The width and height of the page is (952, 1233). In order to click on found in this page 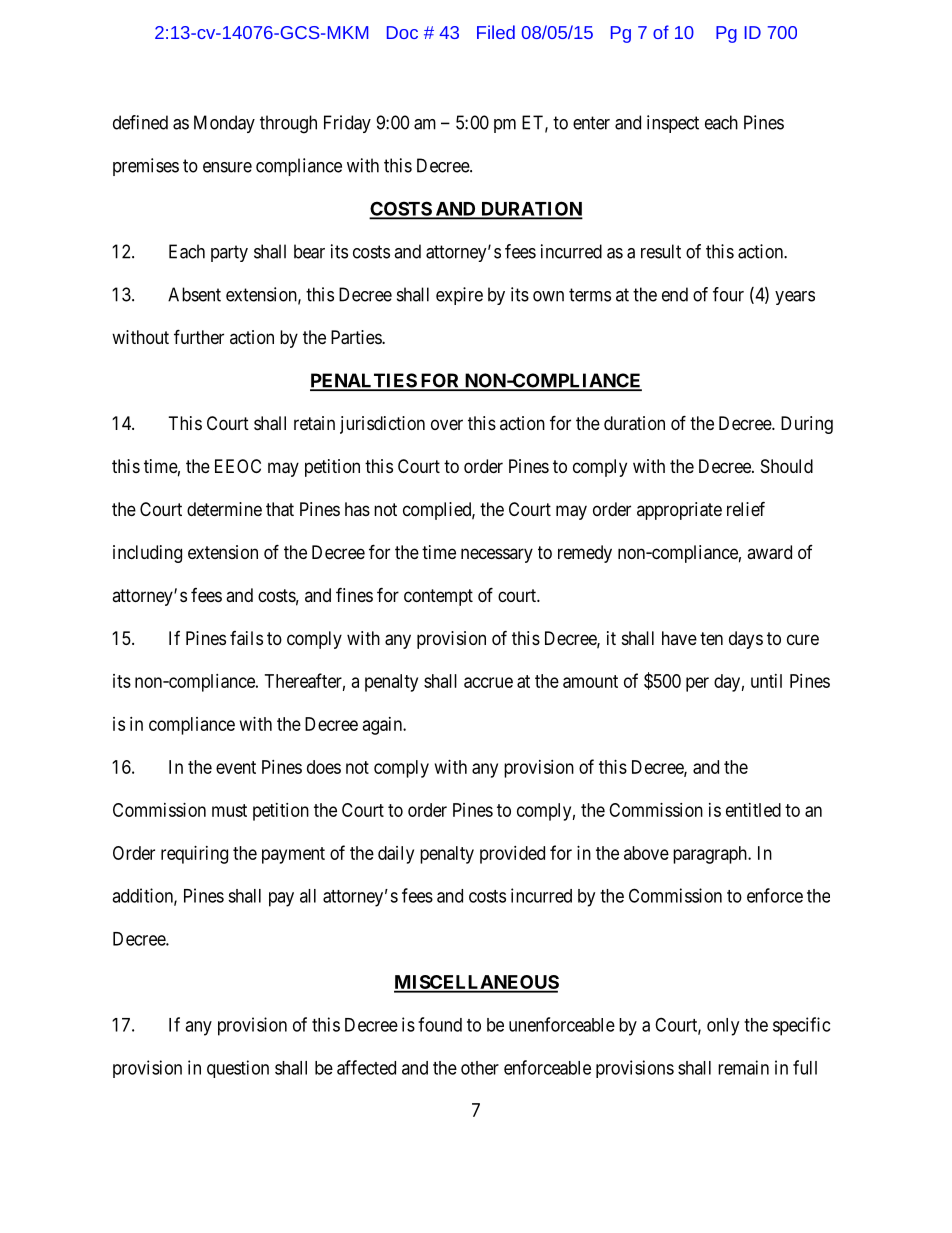, I will do `click(440, 1024)`.
